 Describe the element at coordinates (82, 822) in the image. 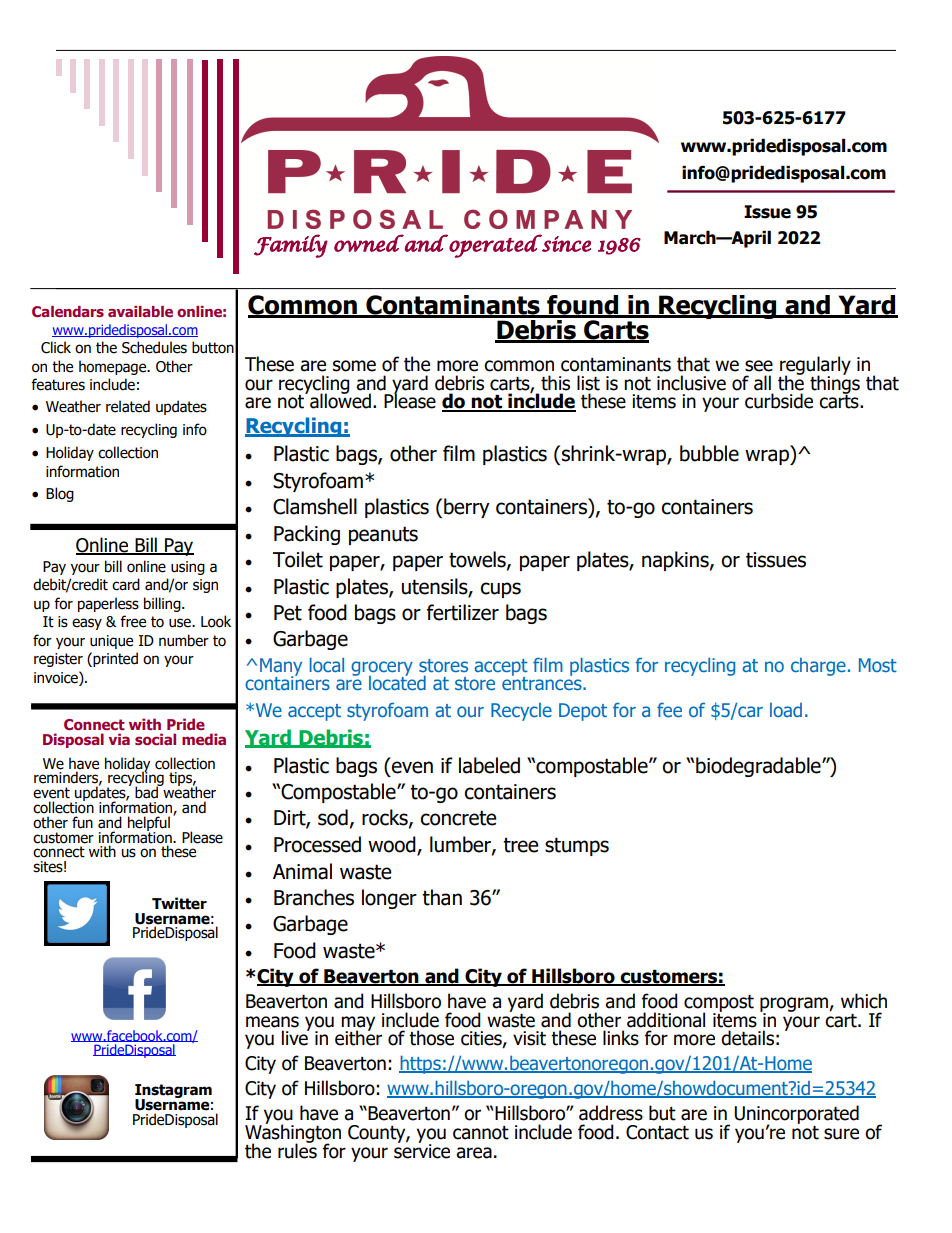

I see `fun` at that location.
